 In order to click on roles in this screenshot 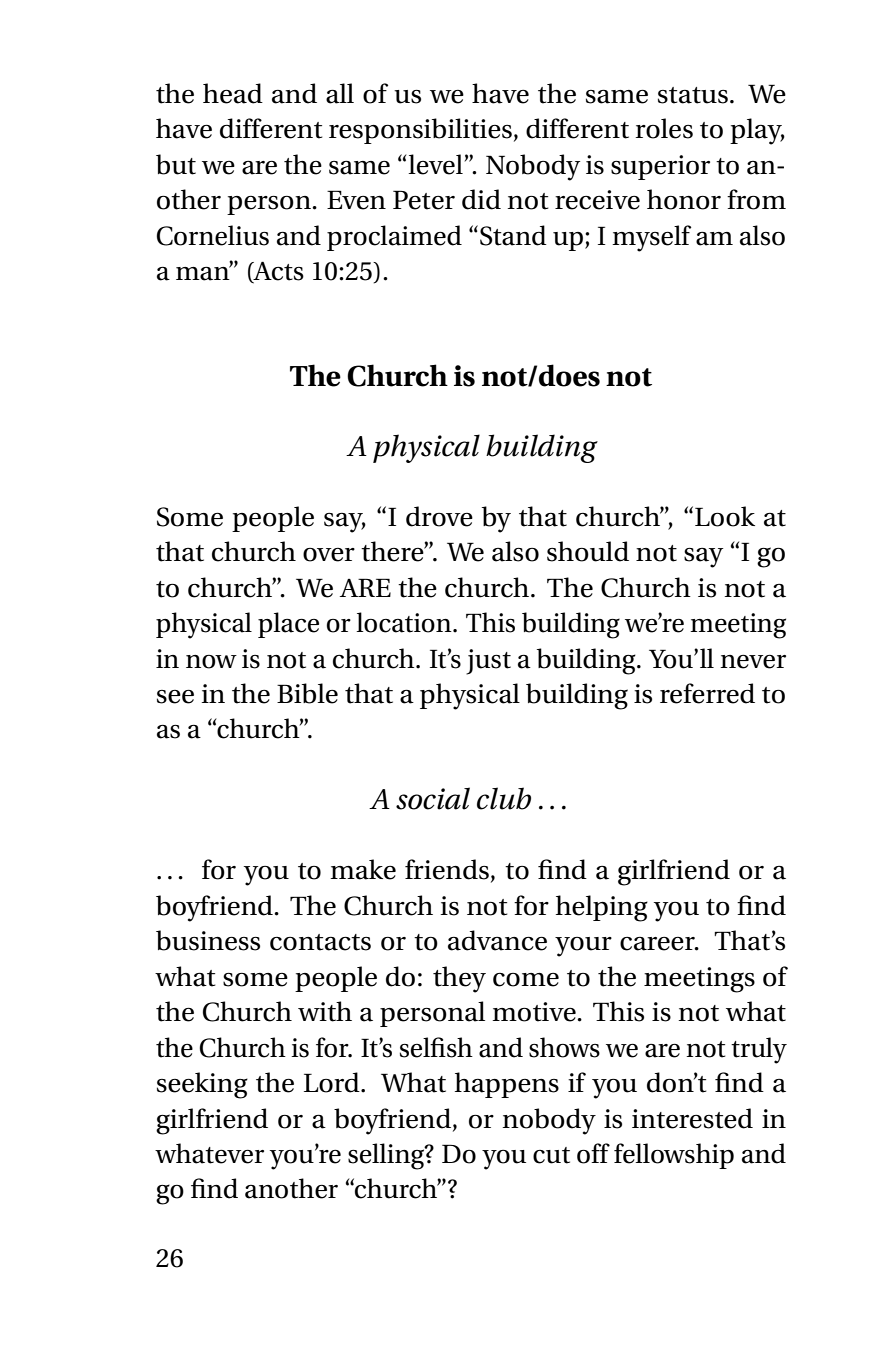, I will do `click(664, 128)`.
